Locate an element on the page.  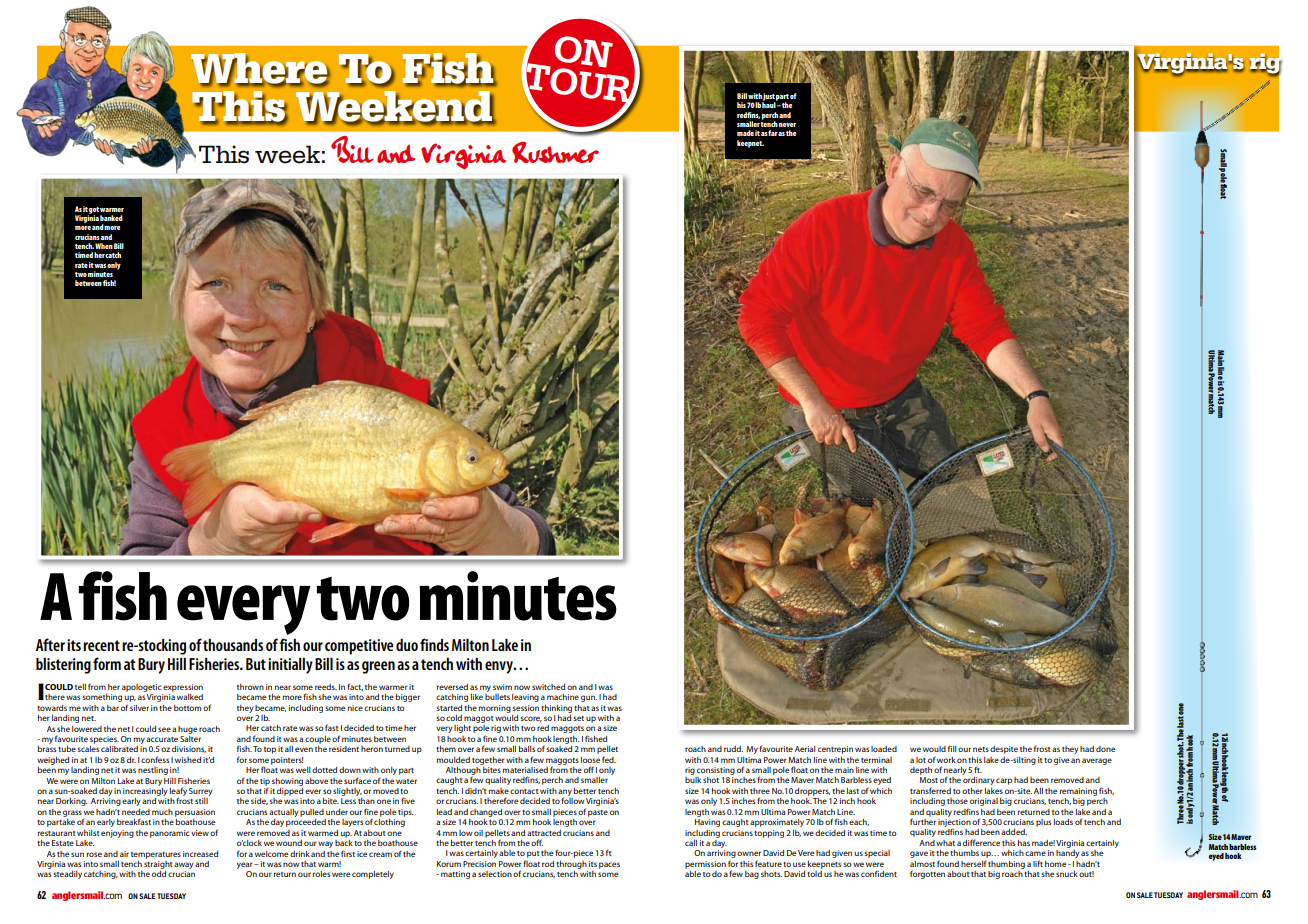
duo is located at coordinates (407, 645).
